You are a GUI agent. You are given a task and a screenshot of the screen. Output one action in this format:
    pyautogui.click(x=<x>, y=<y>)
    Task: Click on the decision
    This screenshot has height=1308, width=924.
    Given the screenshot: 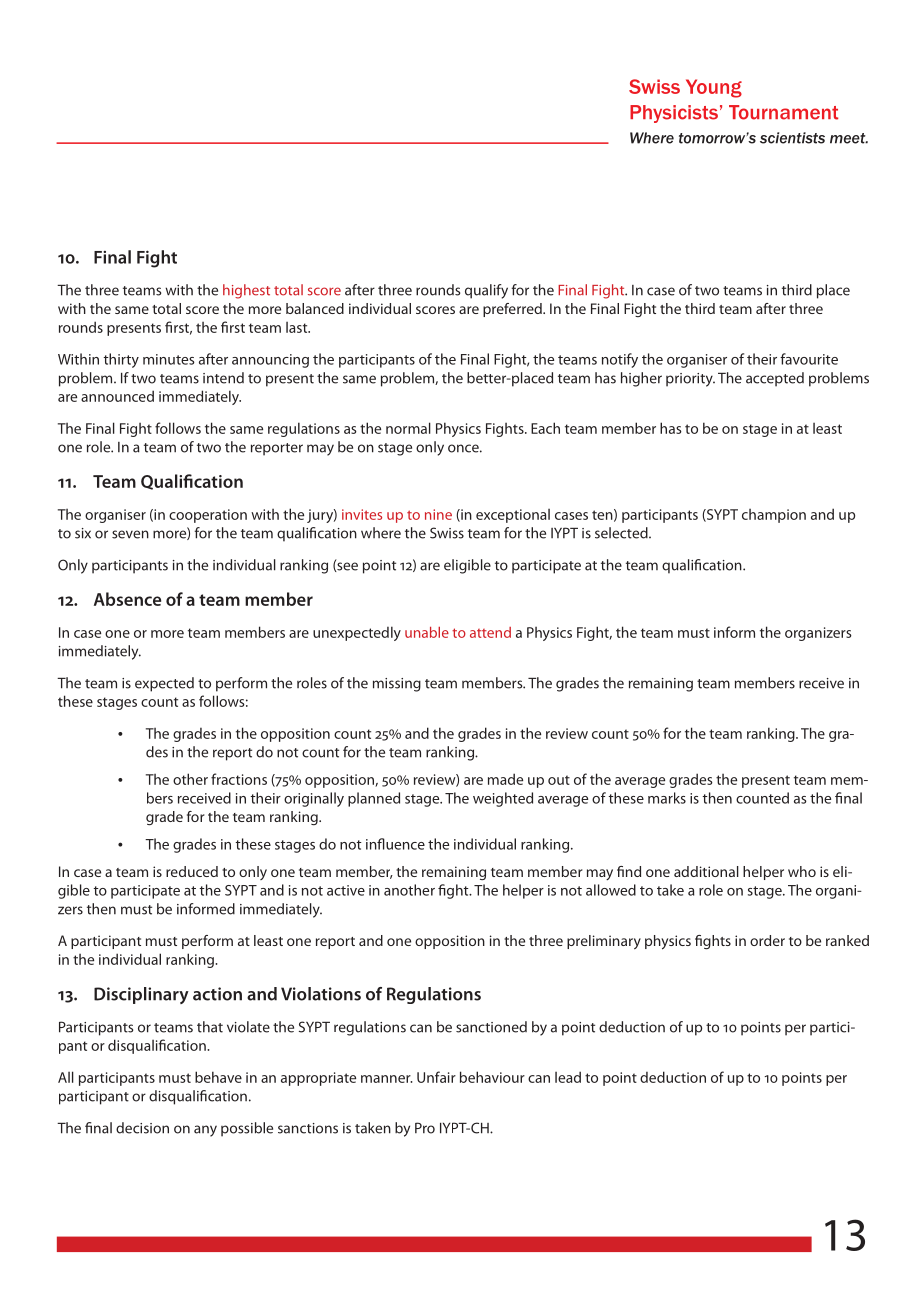 What is the action you would take?
    pyautogui.click(x=142, y=1128)
